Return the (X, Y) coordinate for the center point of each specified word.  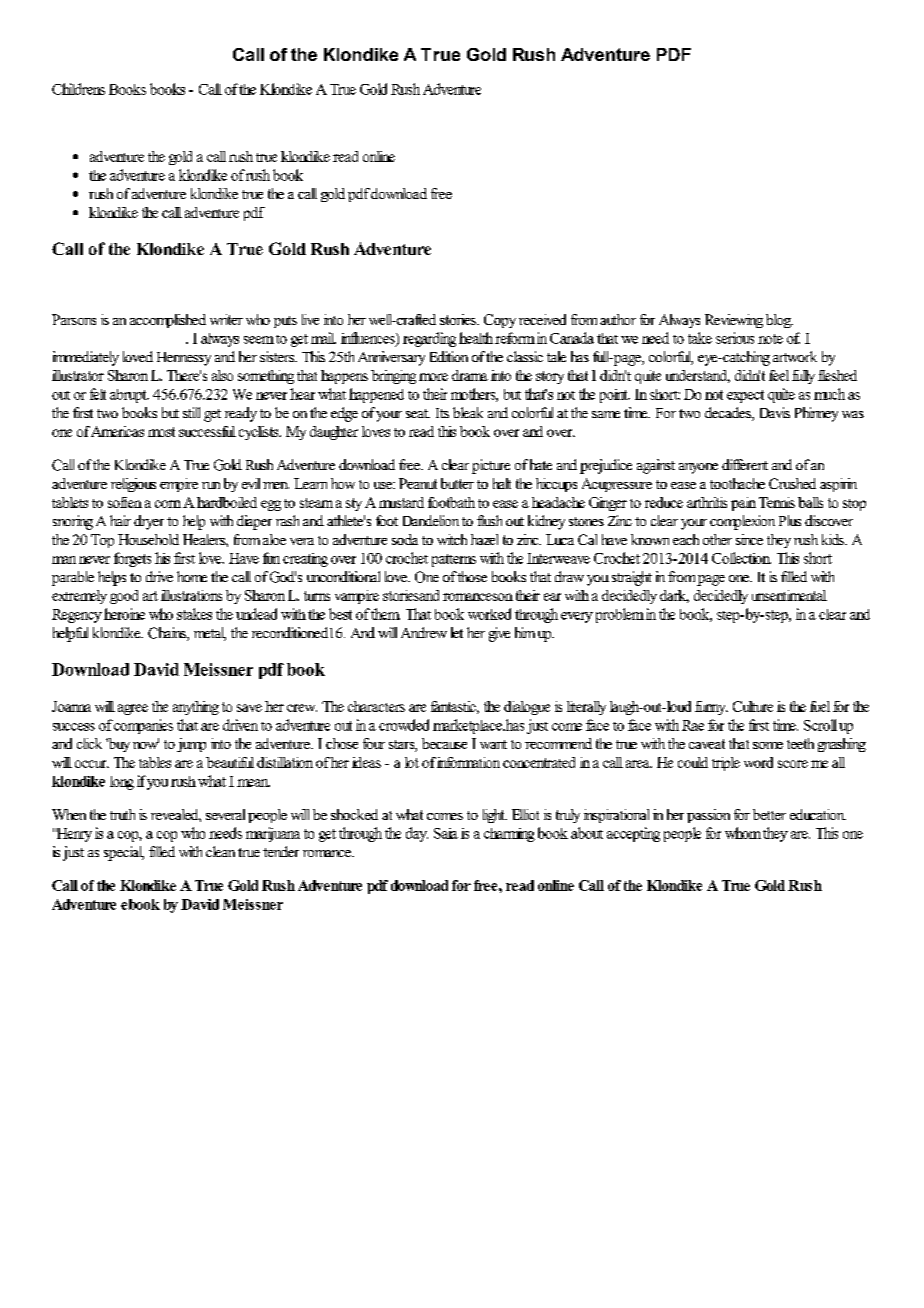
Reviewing (734, 321)
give (499, 634)
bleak (468, 412)
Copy (500, 321)
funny (711, 708)
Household (148, 539)
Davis (775, 412)
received (542, 319)
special (124, 853)
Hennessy (184, 359)
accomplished (168, 321)
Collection (741, 558)
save (249, 708)
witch (452, 539)
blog (779, 321)
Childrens (78, 89)
